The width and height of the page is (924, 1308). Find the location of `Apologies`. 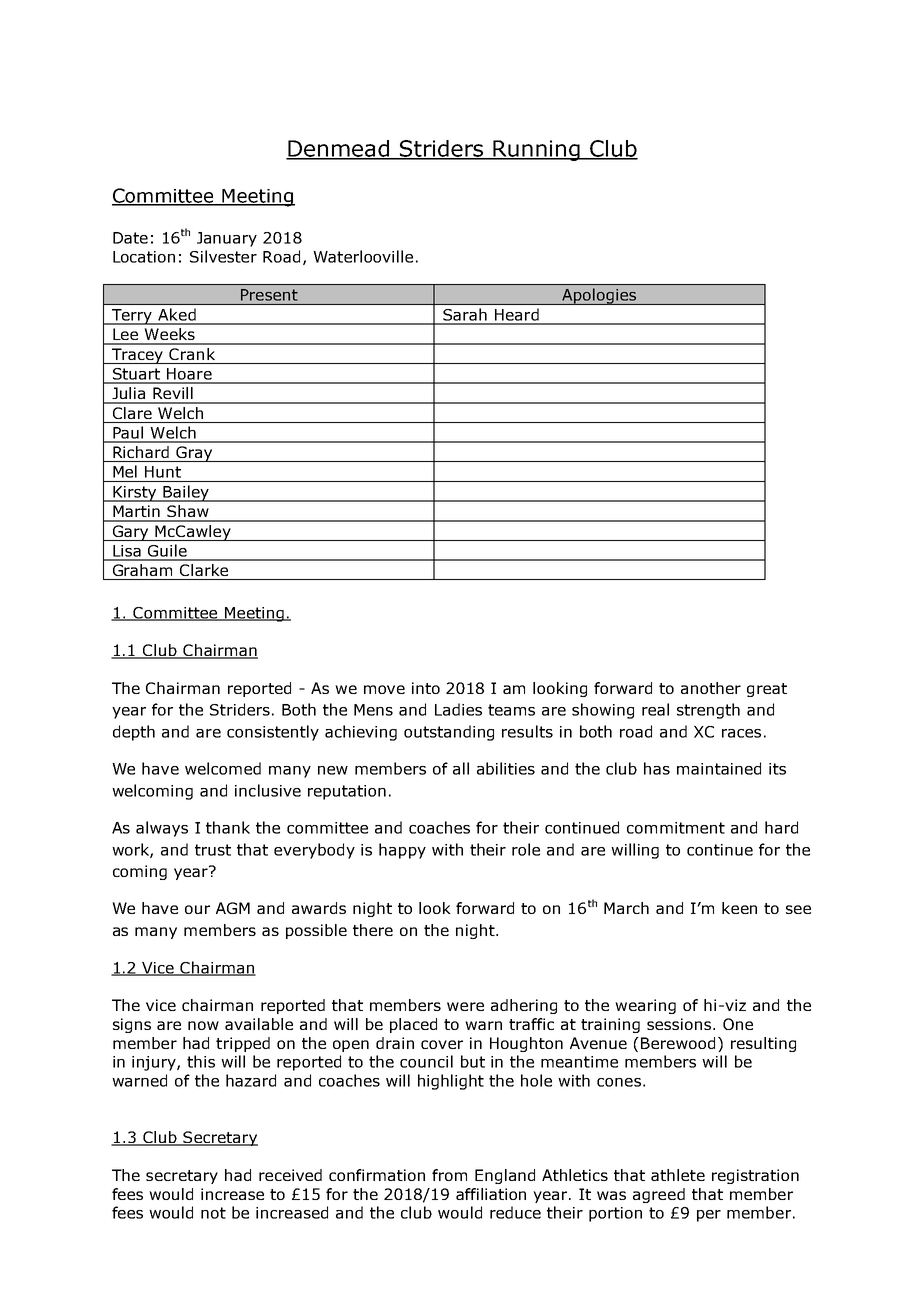

Apologies is located at coordinates (599, 296).
